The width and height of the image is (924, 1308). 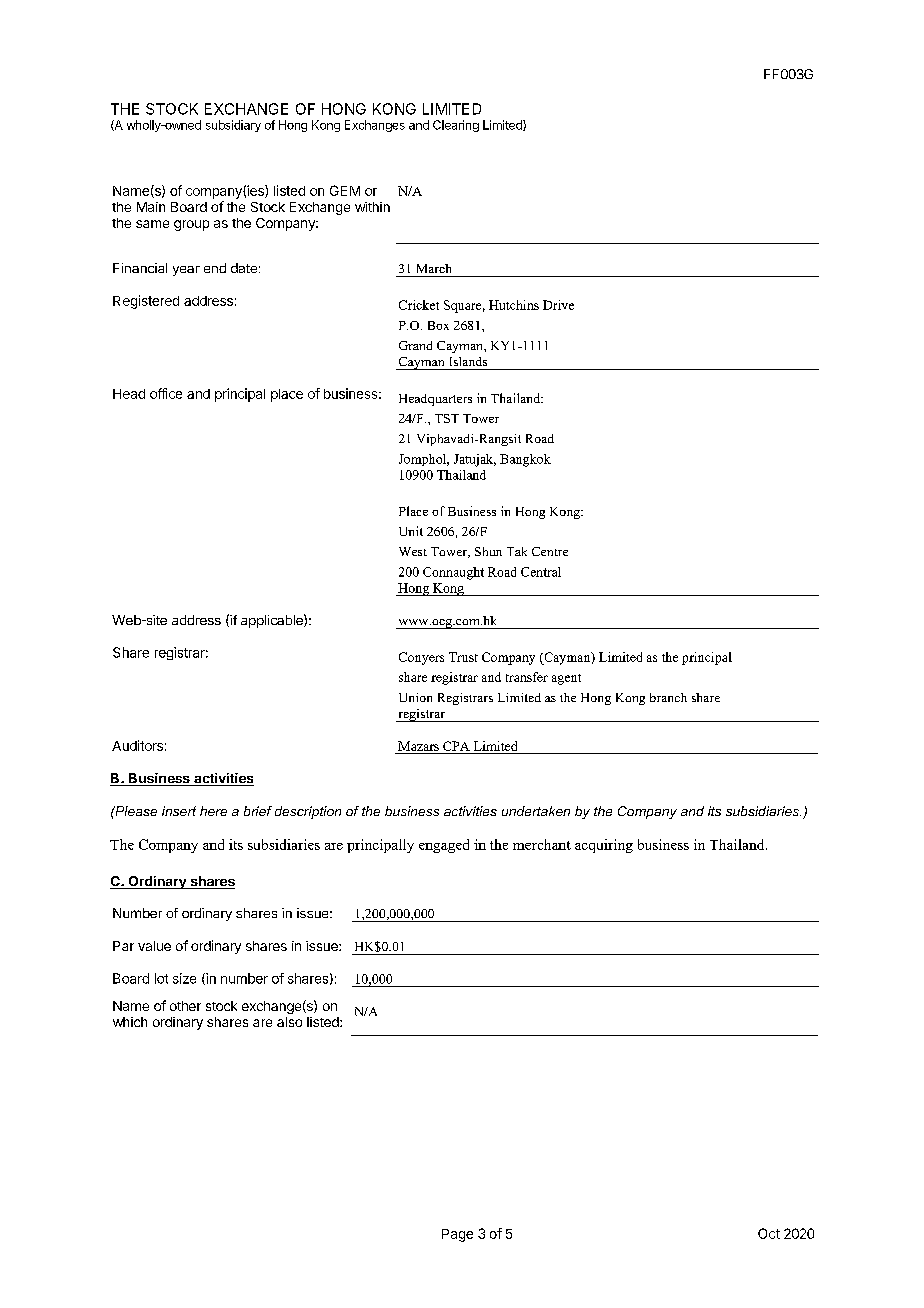 I want to click on branch, so click(x=668, y=697).
